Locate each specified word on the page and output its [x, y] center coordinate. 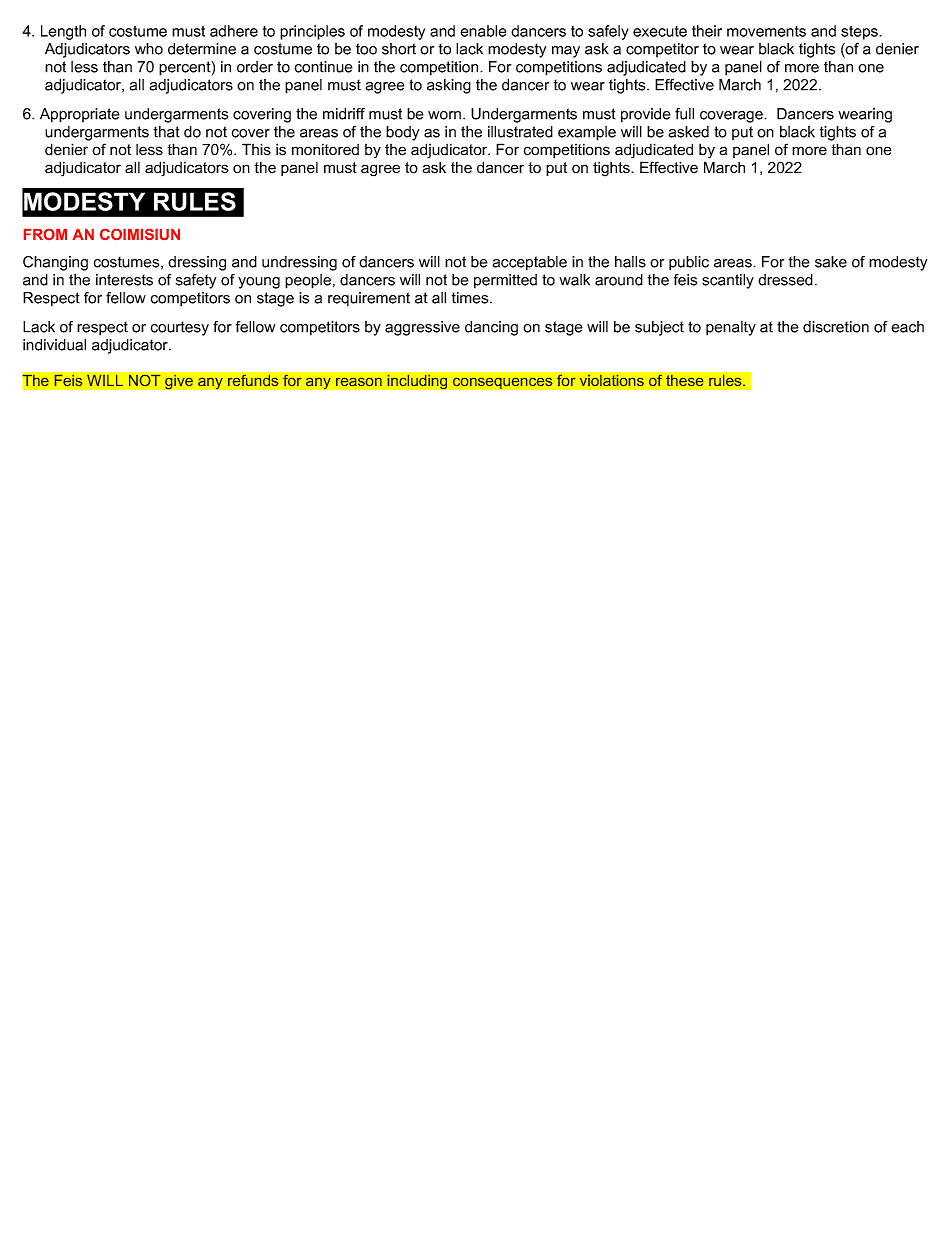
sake [831, 262]
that [167, 132]
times [471, 298]
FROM [45, 234]
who [149, 49]
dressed [785, 280]
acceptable [530, 263]
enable [483, 31]
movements [766, 31]
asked [689, 132]
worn [444, 115]
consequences [503, 383]
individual [54, 345]
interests [124, 280]
